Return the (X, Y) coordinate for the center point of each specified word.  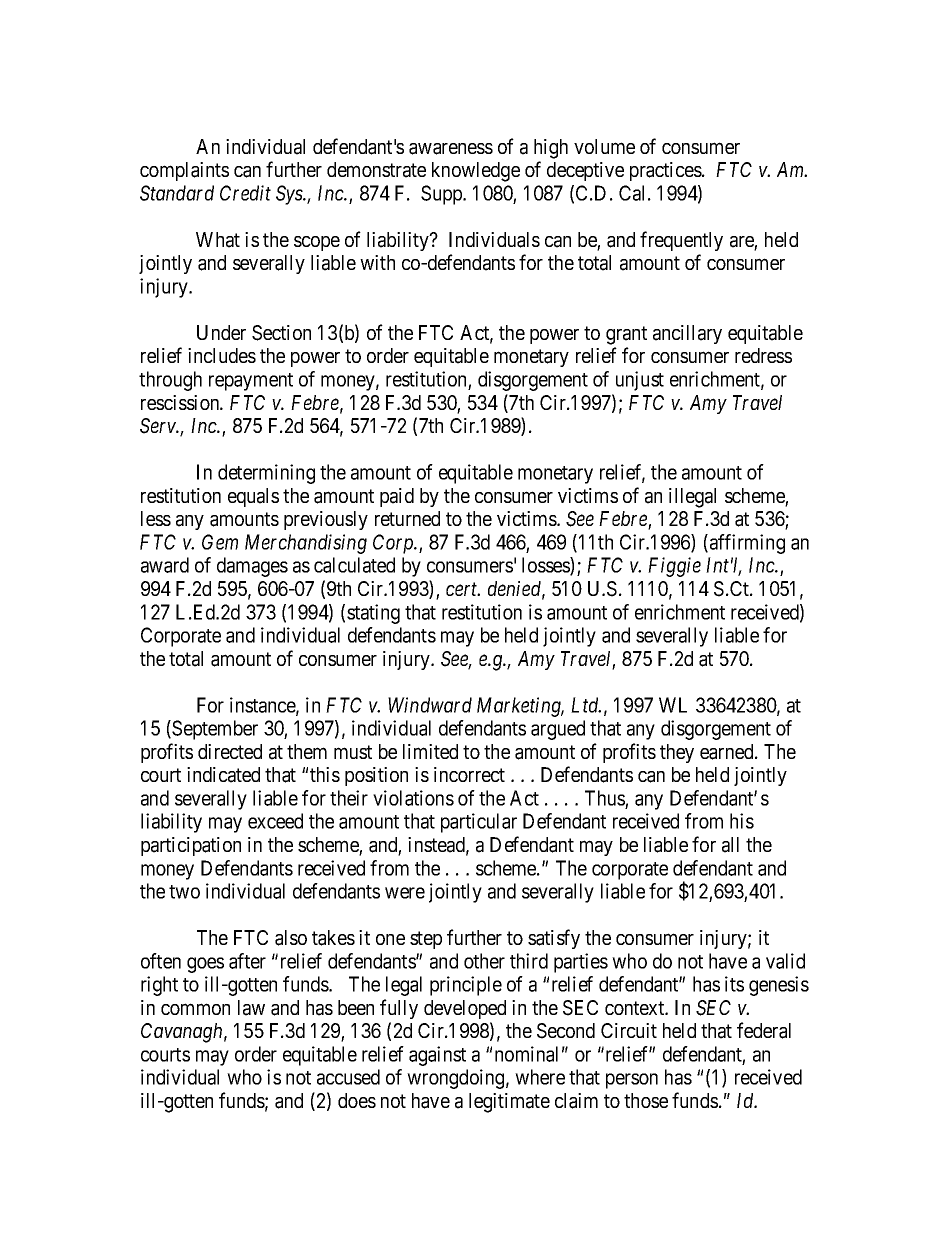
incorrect (469, 774)
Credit (245, 193)
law (251, 1008)
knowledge (476, 172)
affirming (746, 544)
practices (666, 171)
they (677, 753)
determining (266, 474)
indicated (223, 775)
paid (397, 497)
